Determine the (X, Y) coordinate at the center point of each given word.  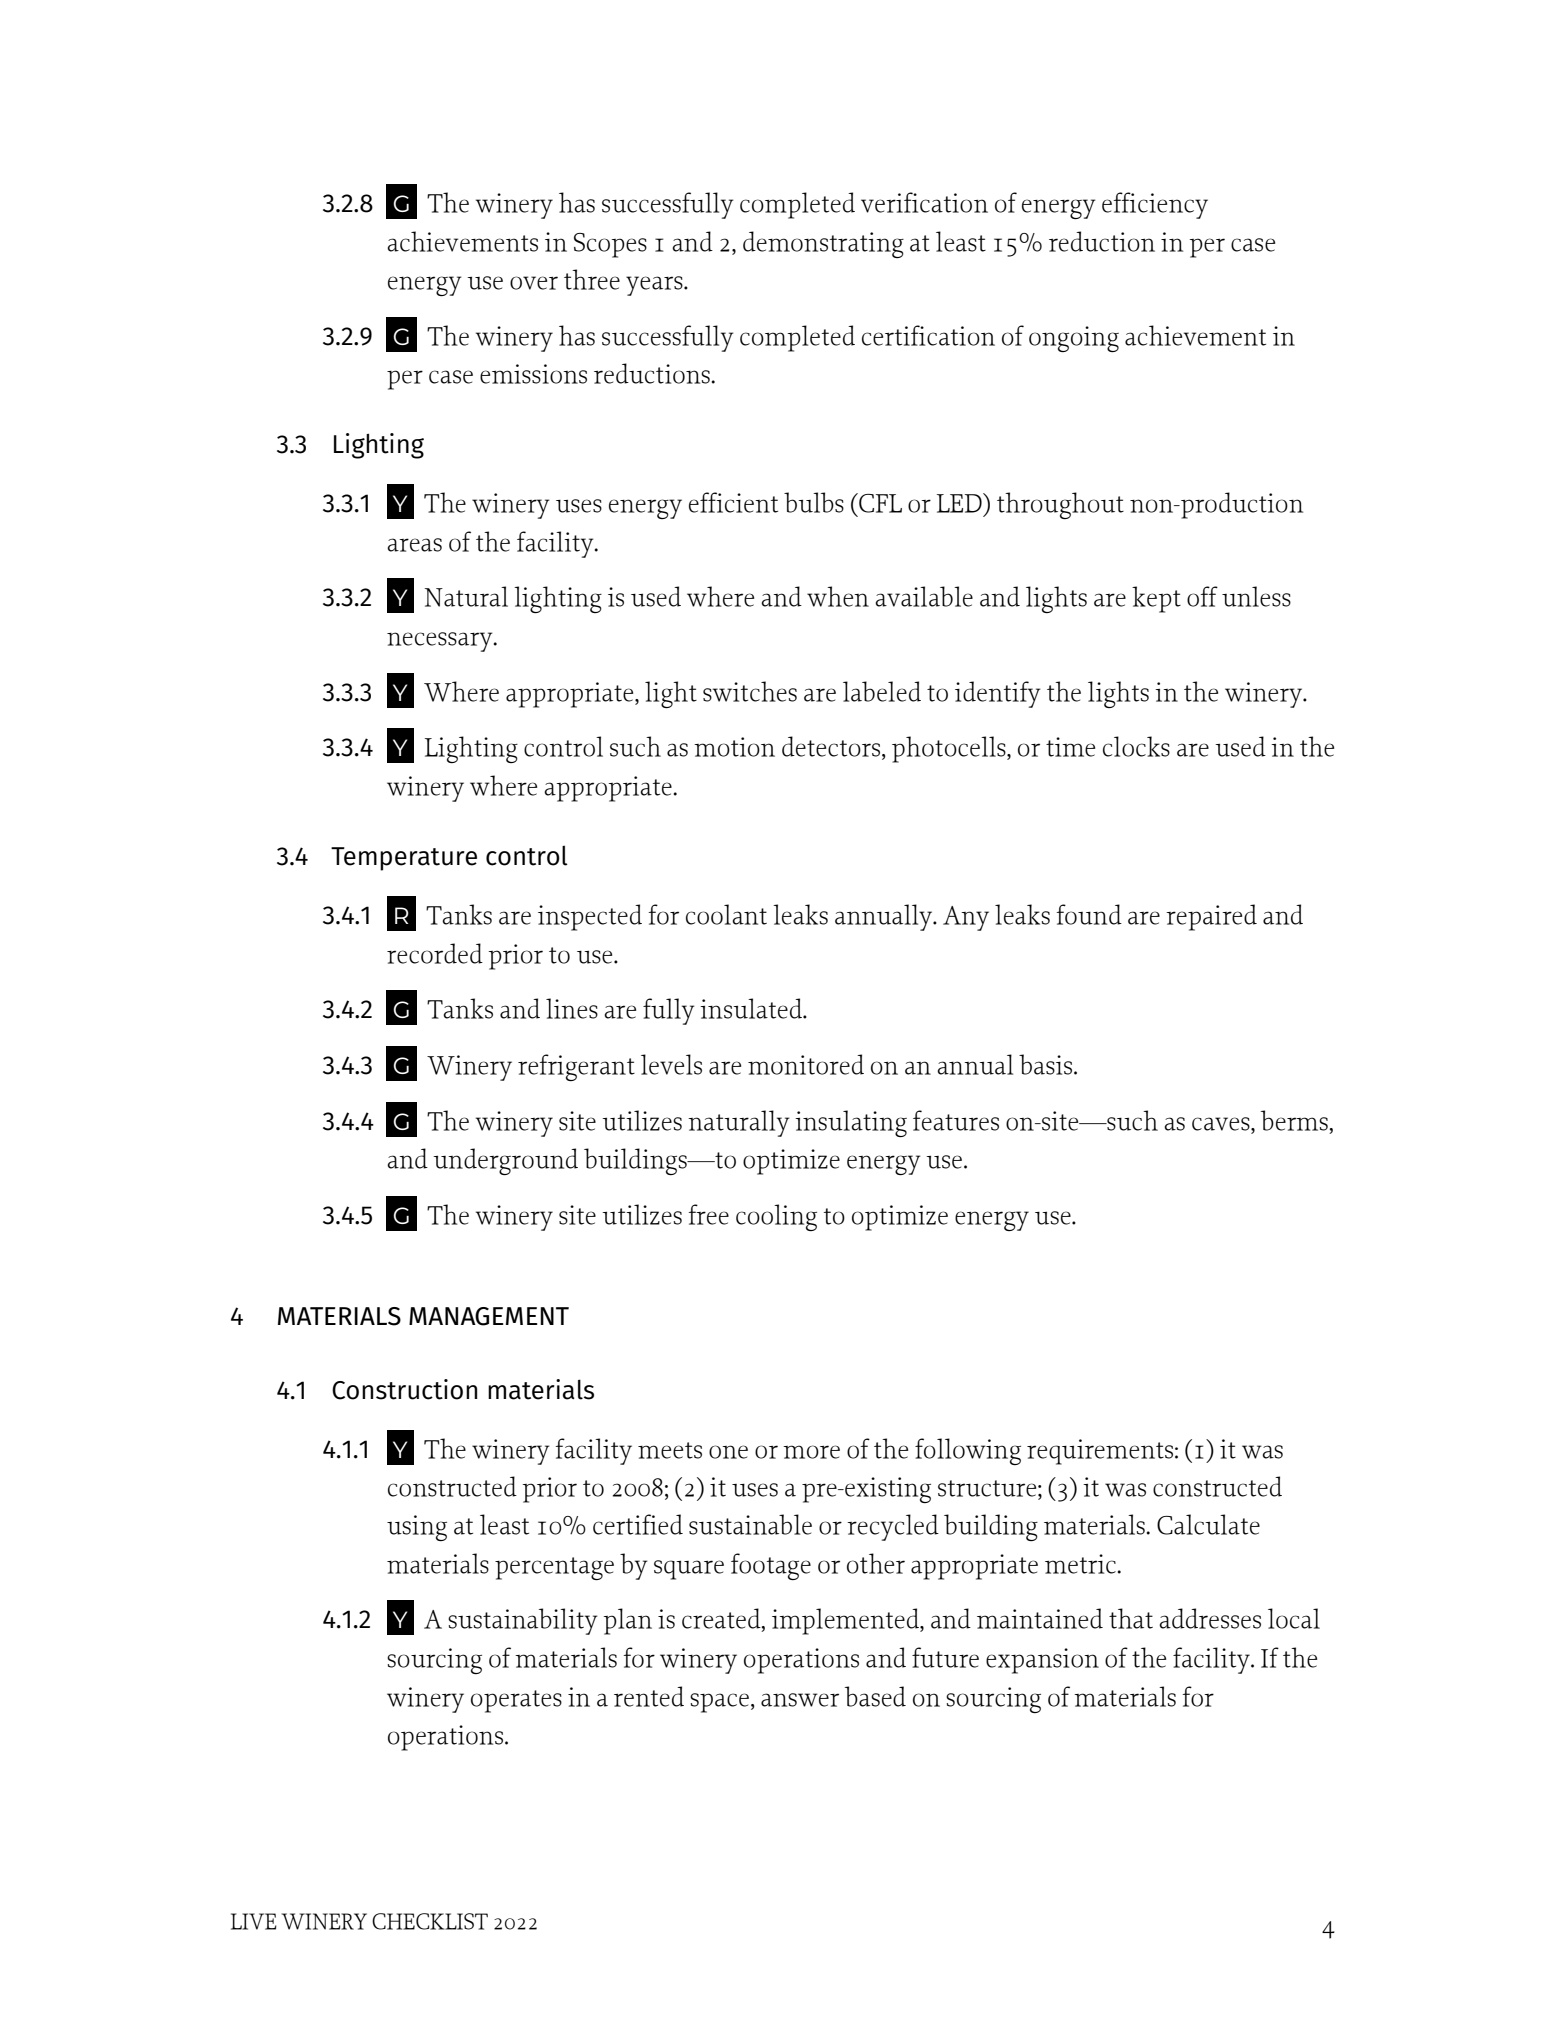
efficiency (1155, 205)
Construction (404, 1389)
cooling (776, 1217)
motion (734, 747)
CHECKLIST (430, 1921)
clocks (1136, 746)
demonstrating (823, 244)
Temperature (404, 859)
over (534, 283)
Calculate (1208, 1524)
